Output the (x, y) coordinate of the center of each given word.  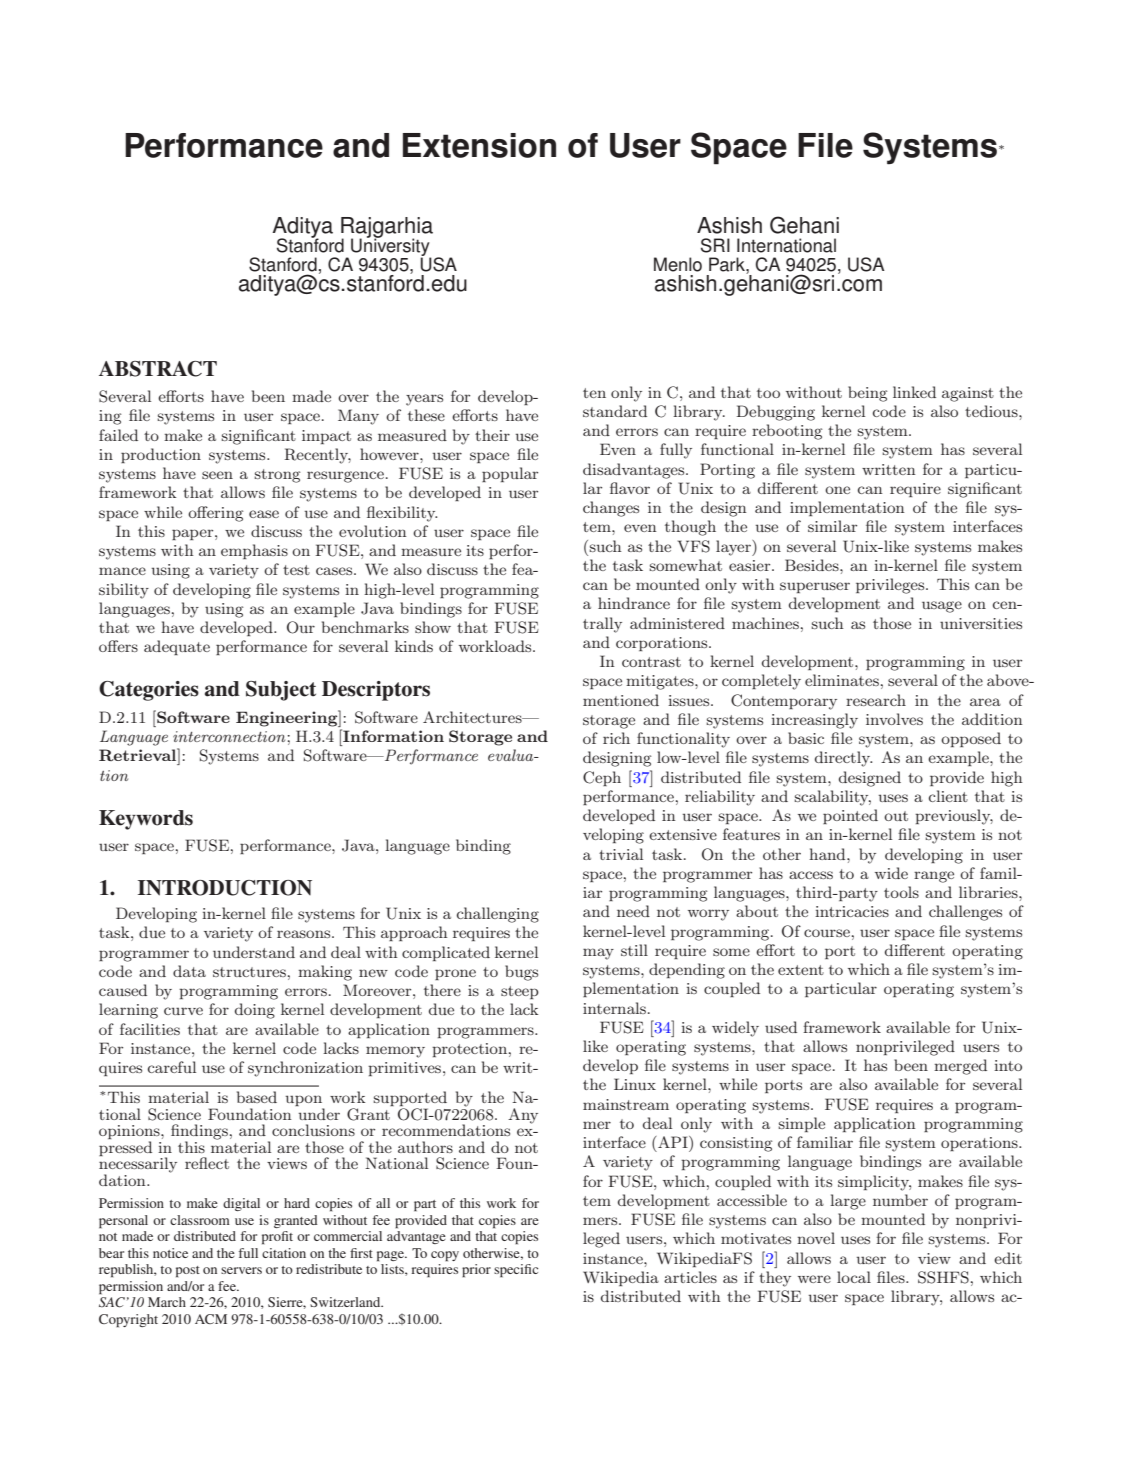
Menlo (678, 264)
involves (894, 719)
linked (914, 392)
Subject (281, 691)
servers (241, 1270)
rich (616, 738)
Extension (479, 145)
